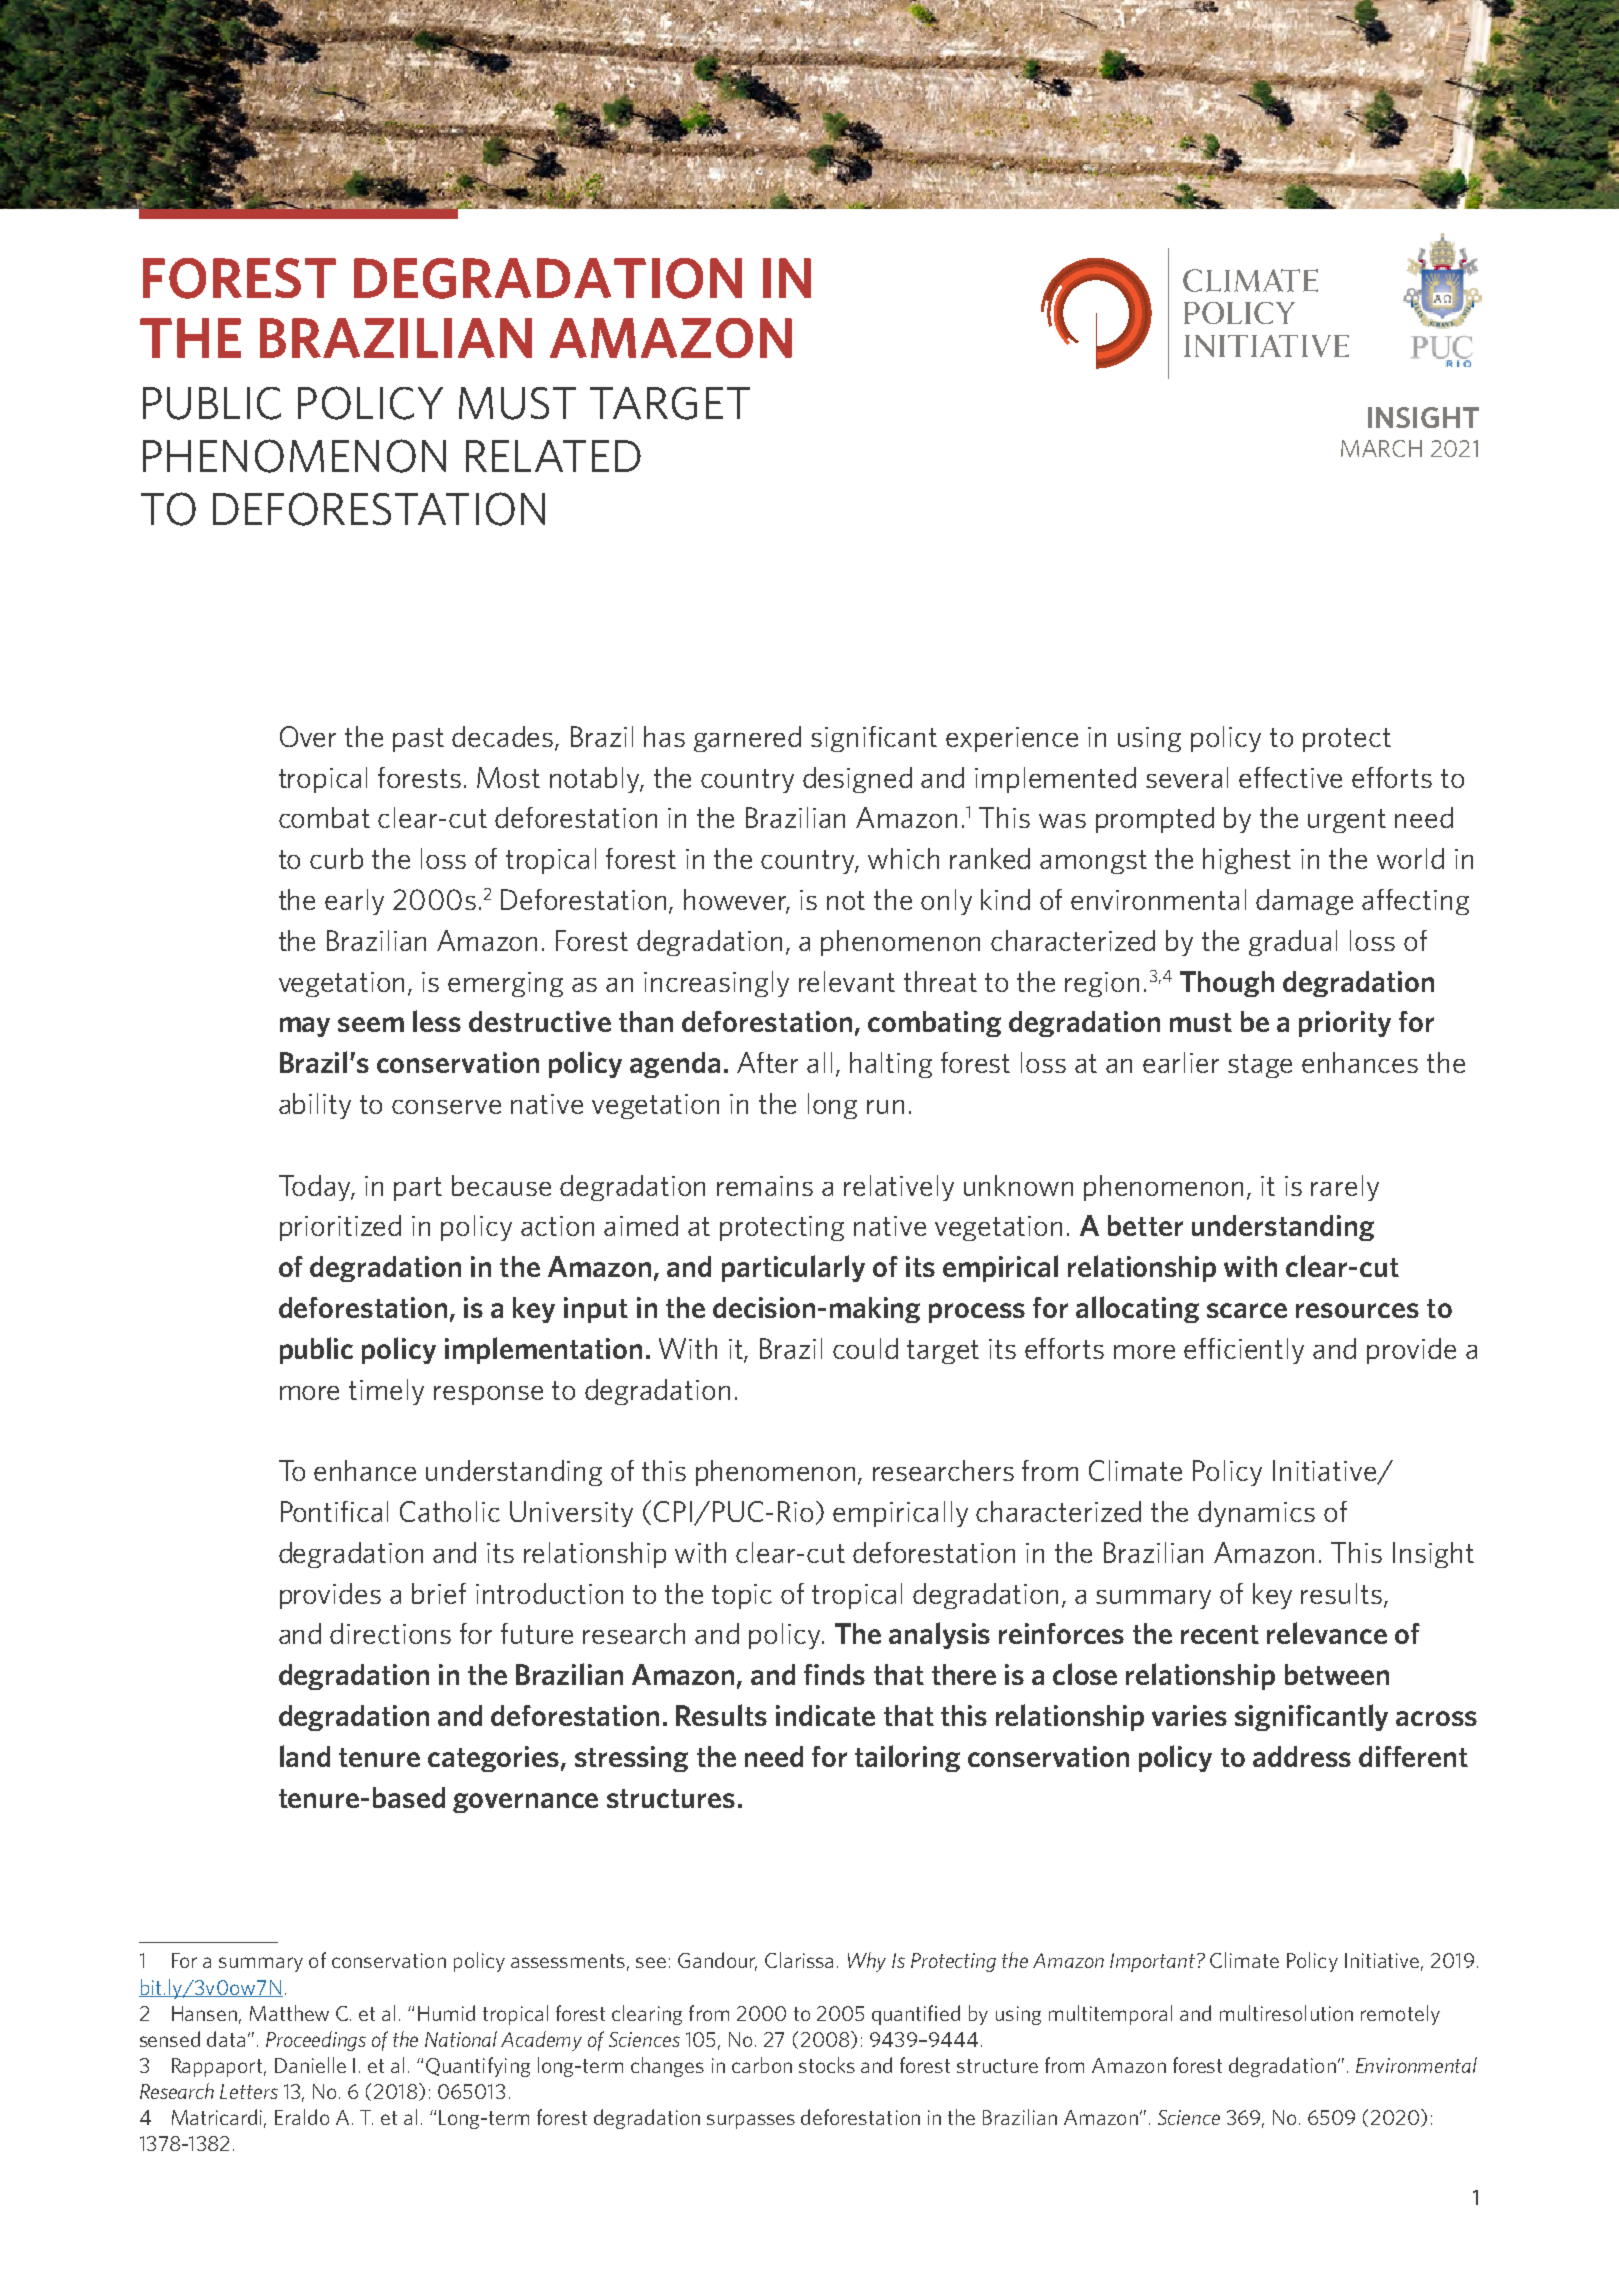 This image has height=2290, width=1619. Describe the element at coordinates (1381, 448) in the image. I see `MARCH` at that location.
